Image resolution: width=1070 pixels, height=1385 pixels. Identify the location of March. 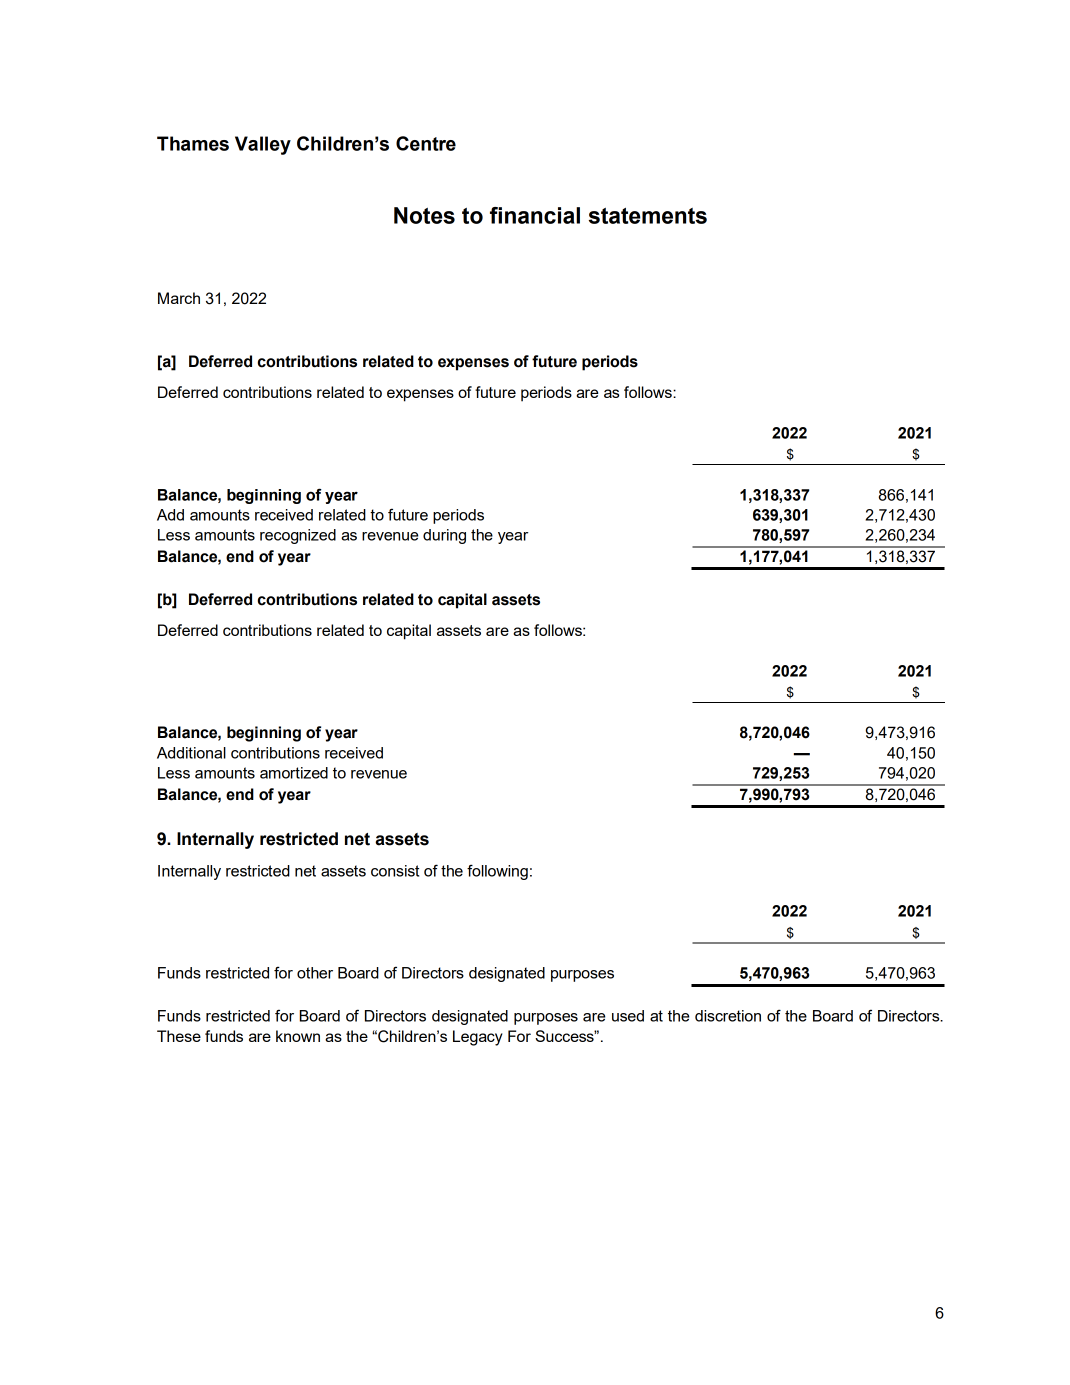
(179, 298).
